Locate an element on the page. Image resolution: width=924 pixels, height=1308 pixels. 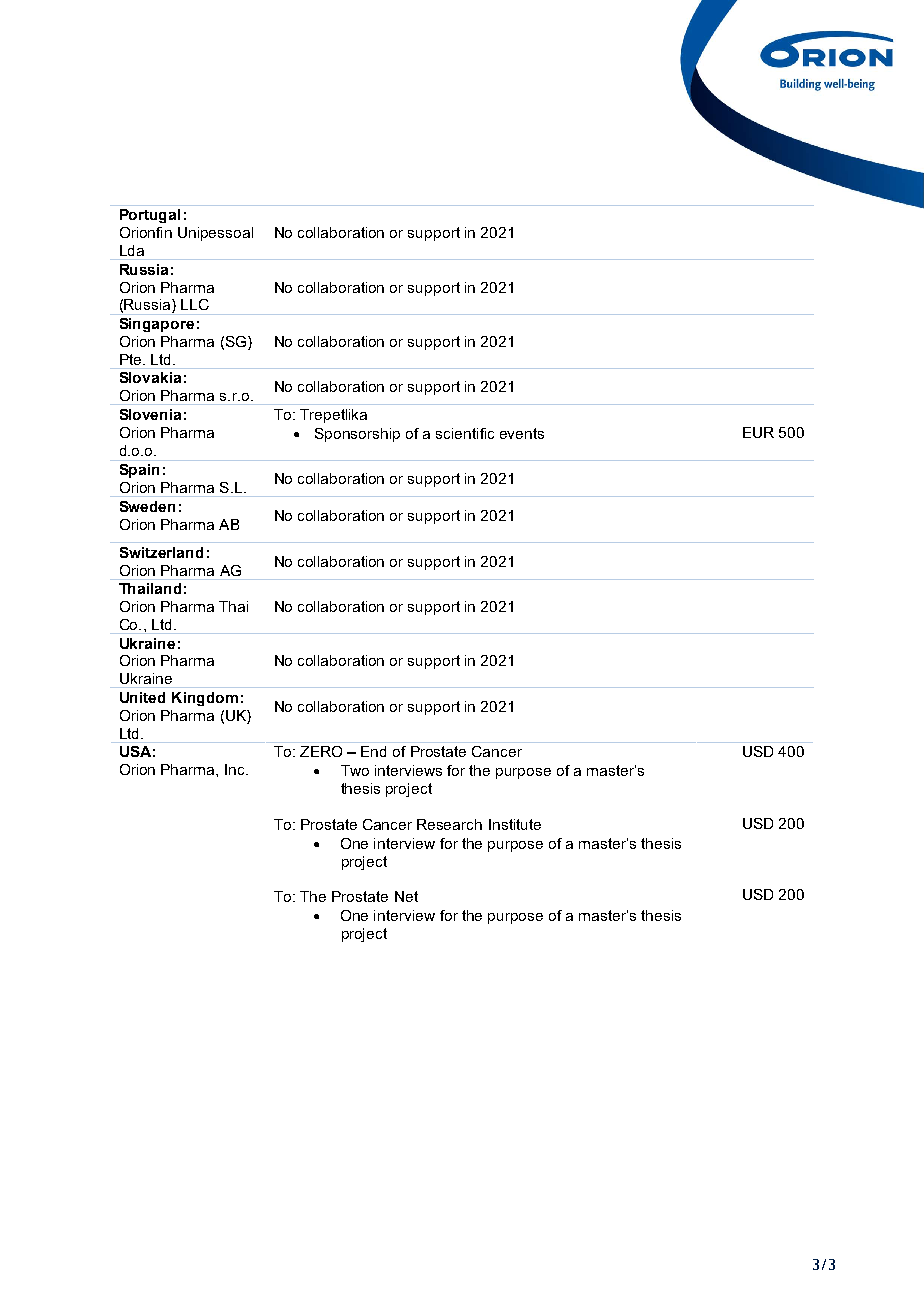
scientific is located at coordinates (465, 433).
